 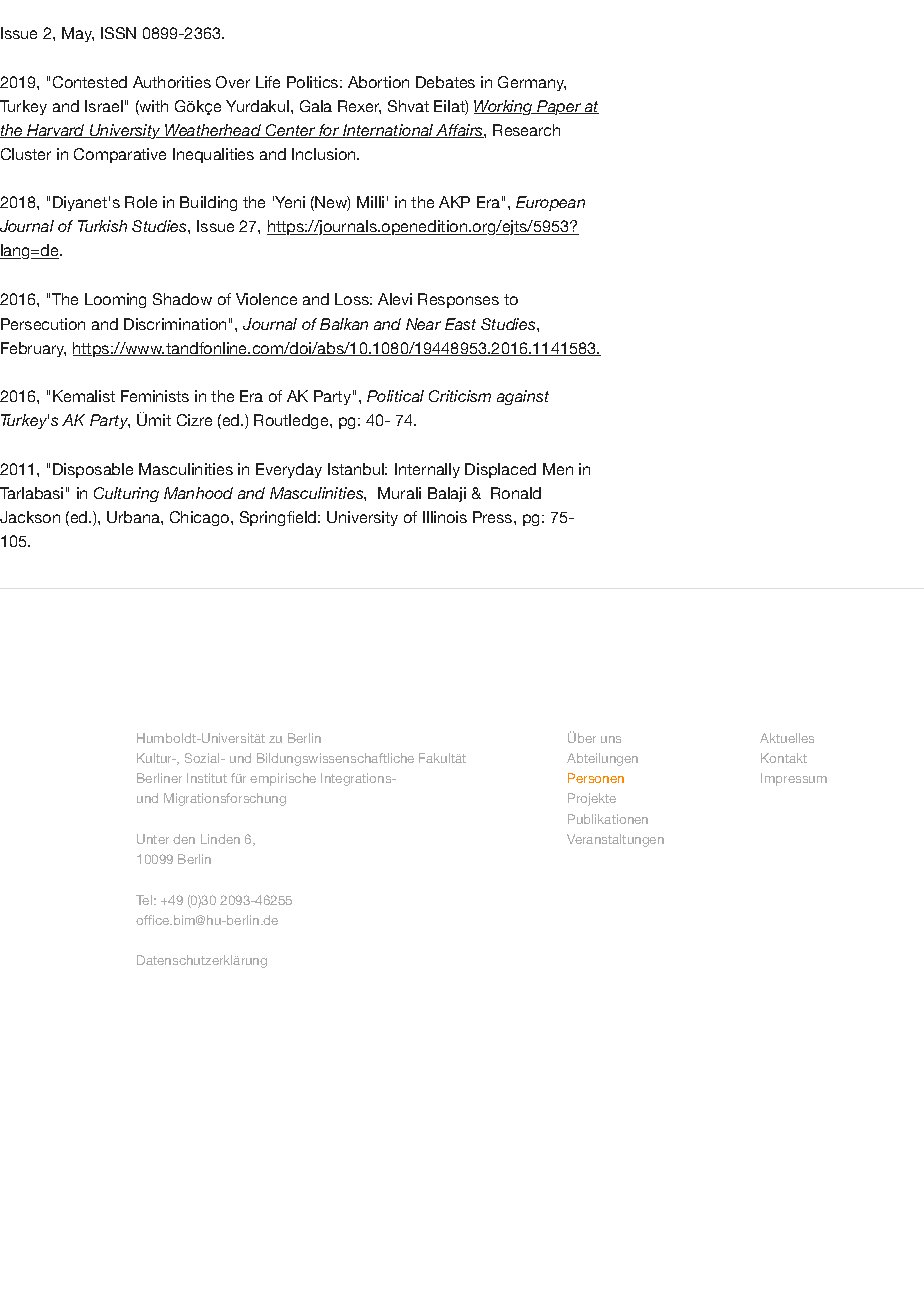 What do you see at coordinates (395, 396) in the screenshot?
I see `Political` at bounding box center [395, 396].
